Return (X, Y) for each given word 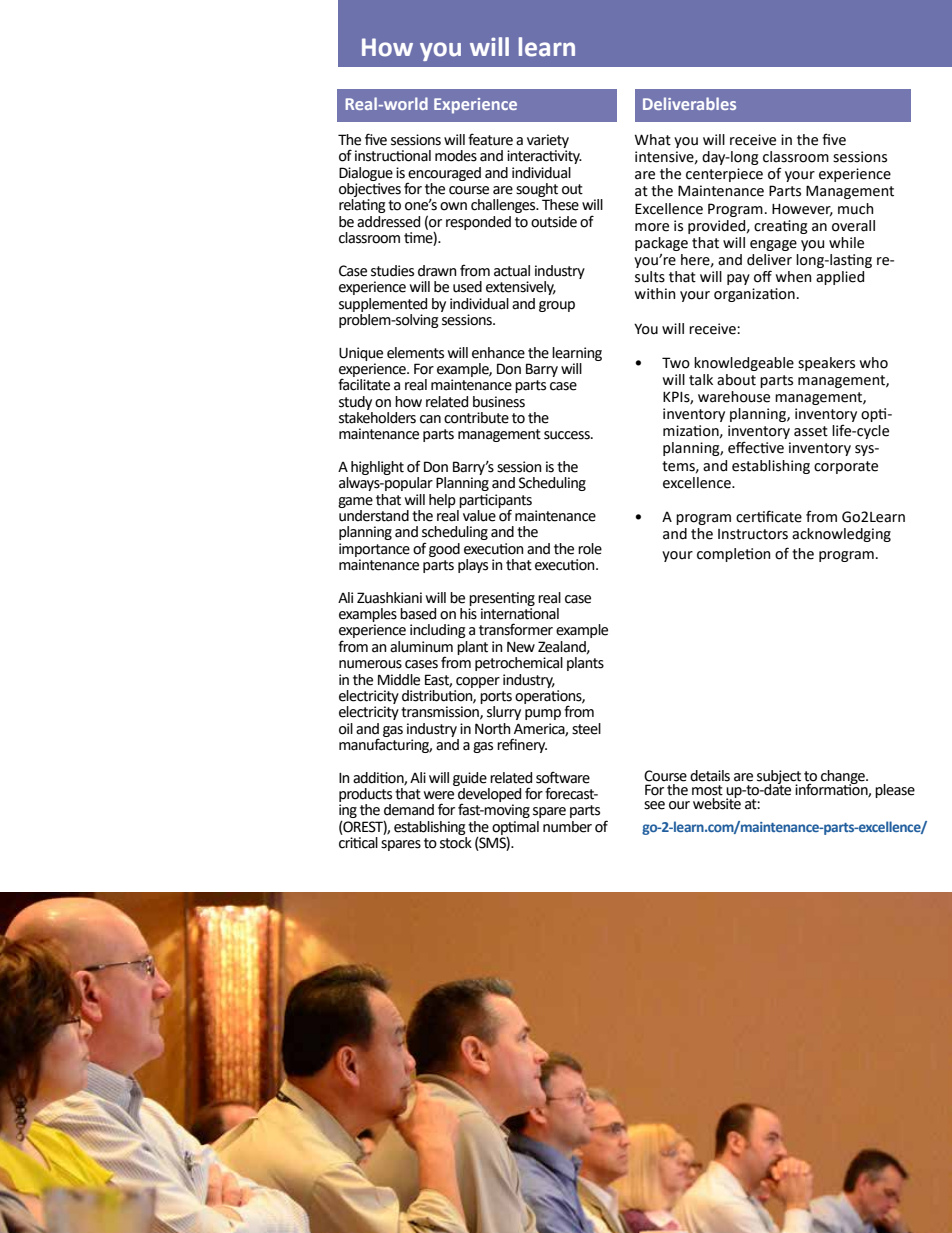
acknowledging (841, 535)
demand (409, 810)
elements (415, 353)
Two (676, 363)
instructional (393, 156)
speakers (826, 364)
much (856, 209)
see (654, 805)
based (418, 614)
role (590, 549)
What (653, 140)
